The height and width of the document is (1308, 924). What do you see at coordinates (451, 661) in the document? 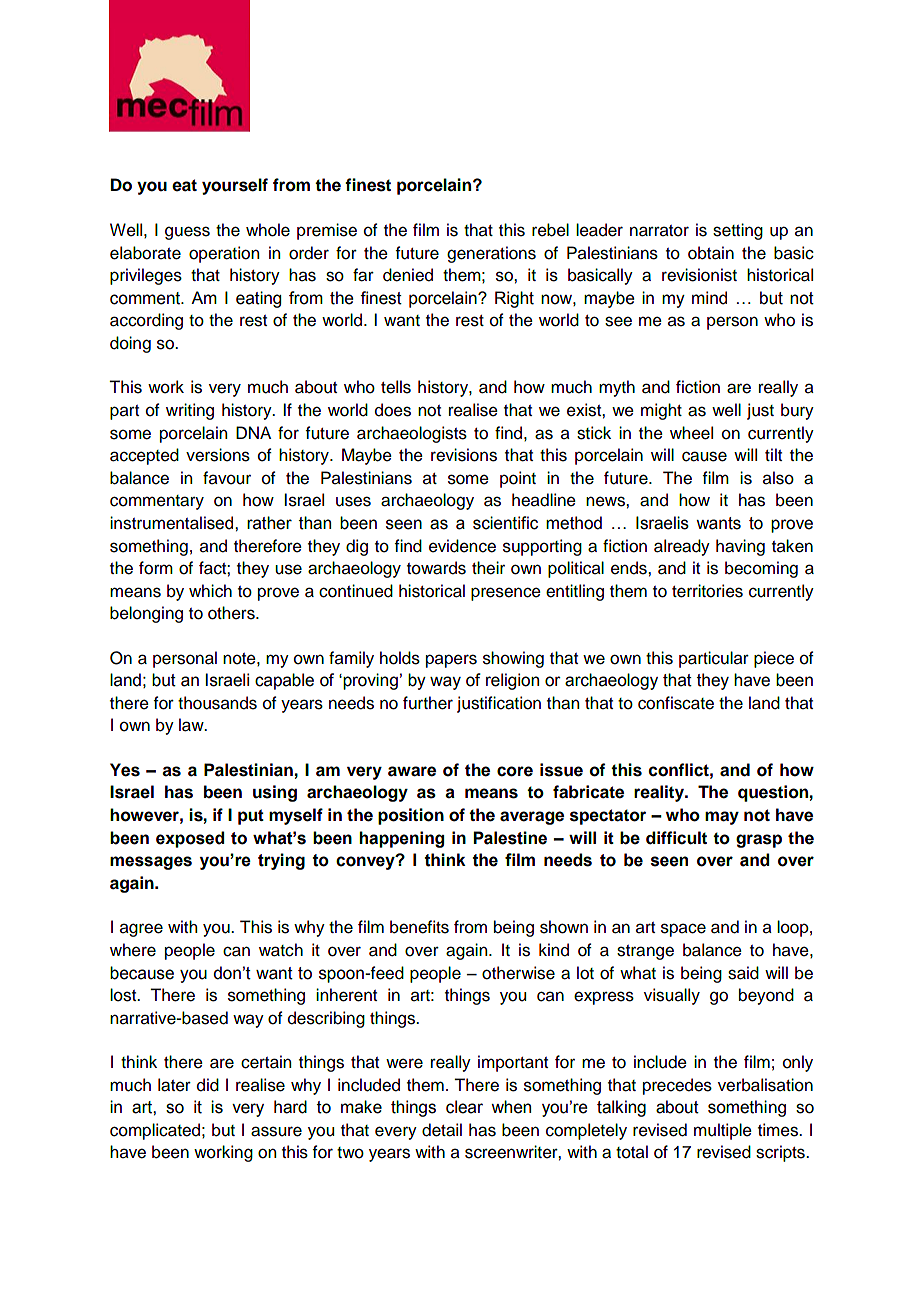
I see `papers` at bounding box center [451, 661].
